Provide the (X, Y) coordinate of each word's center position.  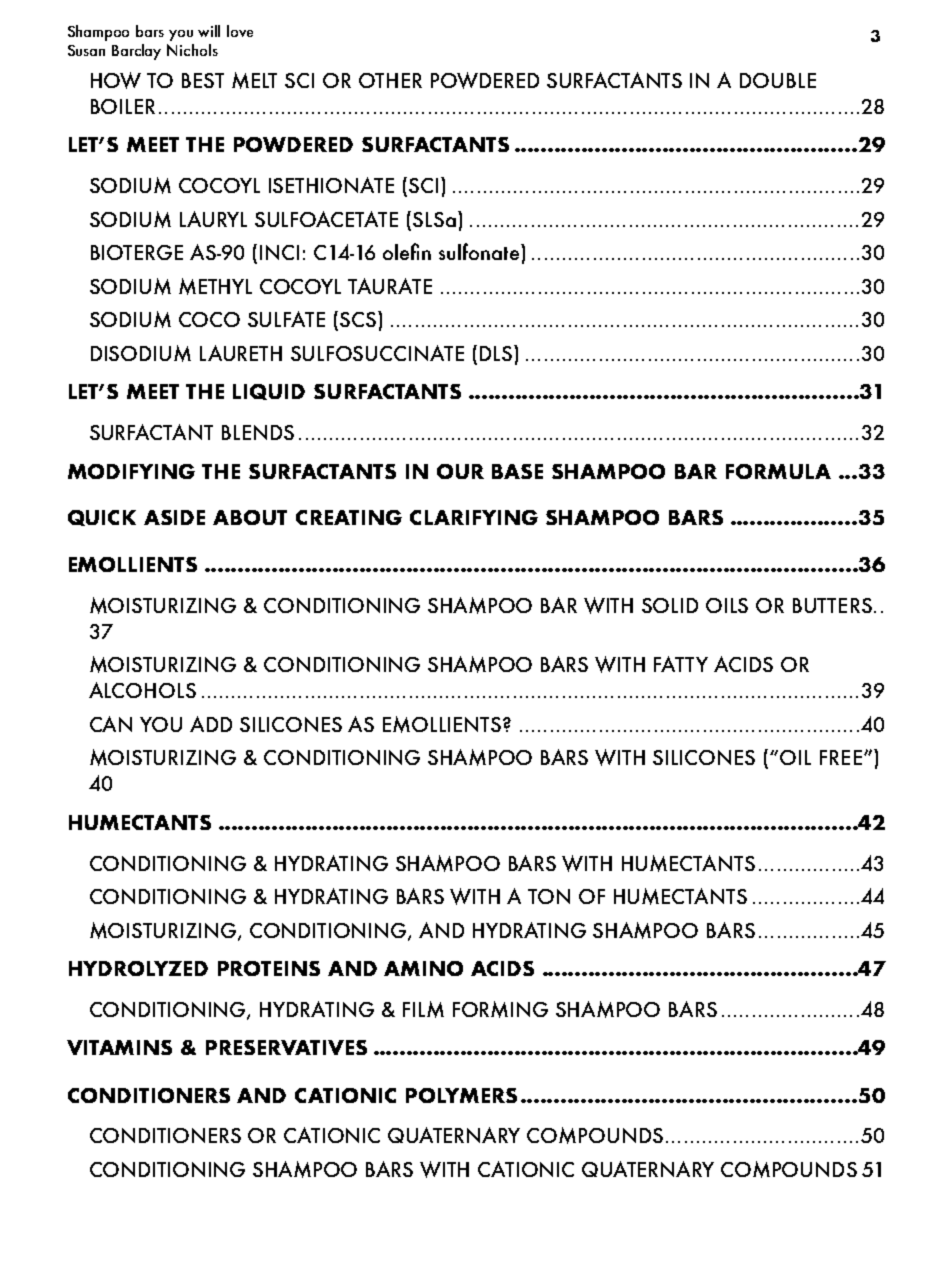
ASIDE (174, 517)
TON (549, 896)
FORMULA (778, 471)
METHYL (215, 286)
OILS (727, 605)
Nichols (192, 50)
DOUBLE (778, 80)
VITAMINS (119, 1047)
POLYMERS (461, 1095)
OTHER (390, 80)
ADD (211, 724)
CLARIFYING (474, 517)
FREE (841, 757)
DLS (496, 353)
